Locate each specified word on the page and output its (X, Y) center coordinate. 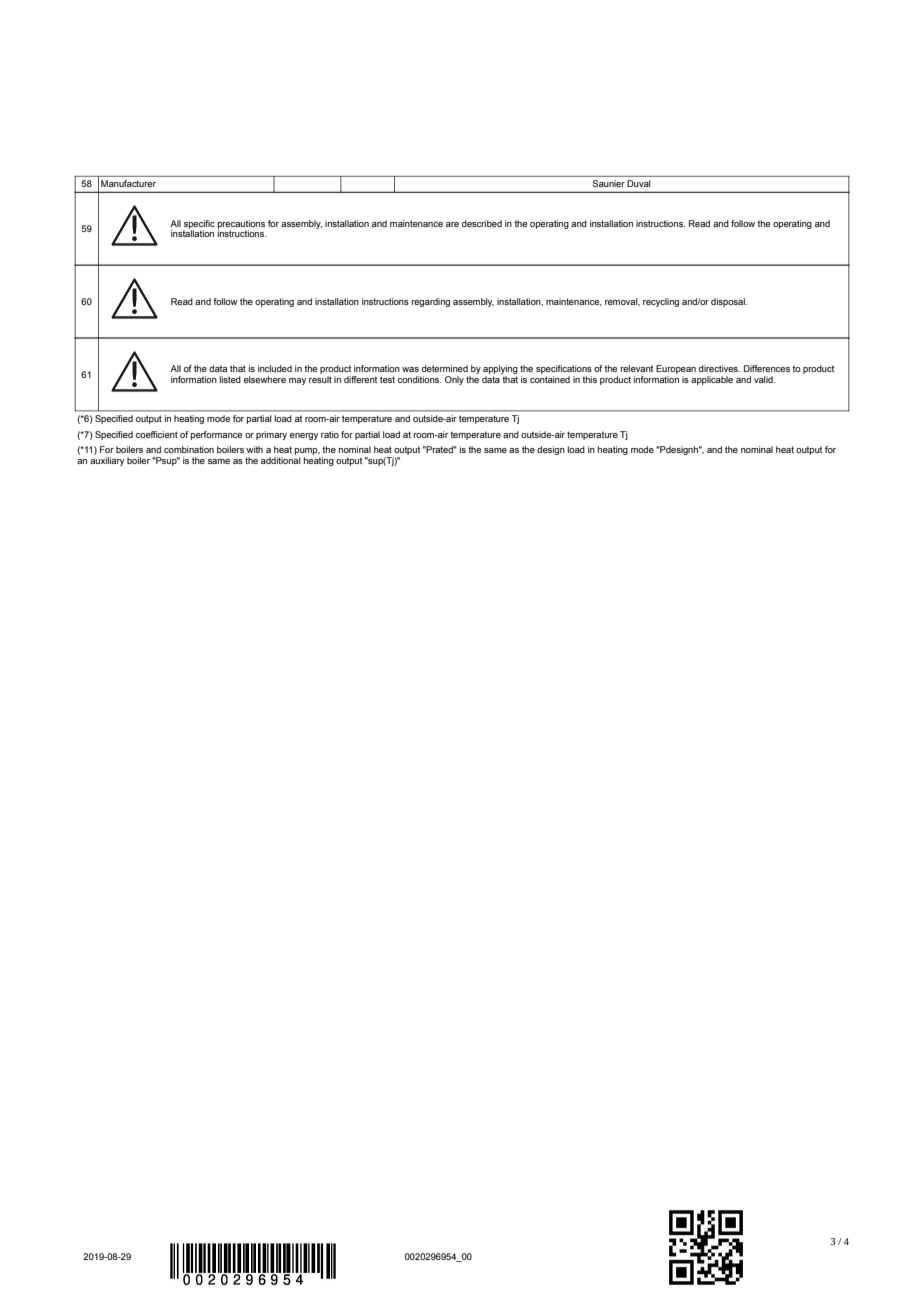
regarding (431, 302)
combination (189, 449)
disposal (729, 302)
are (452, 224)
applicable (712, 380)
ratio (330, 434)
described (482, 223)
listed (230, 379)
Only (454, 380)
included (275, 368)
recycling (661, 302)
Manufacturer (128, 183)
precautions (241, 225)
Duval (638, 183)
